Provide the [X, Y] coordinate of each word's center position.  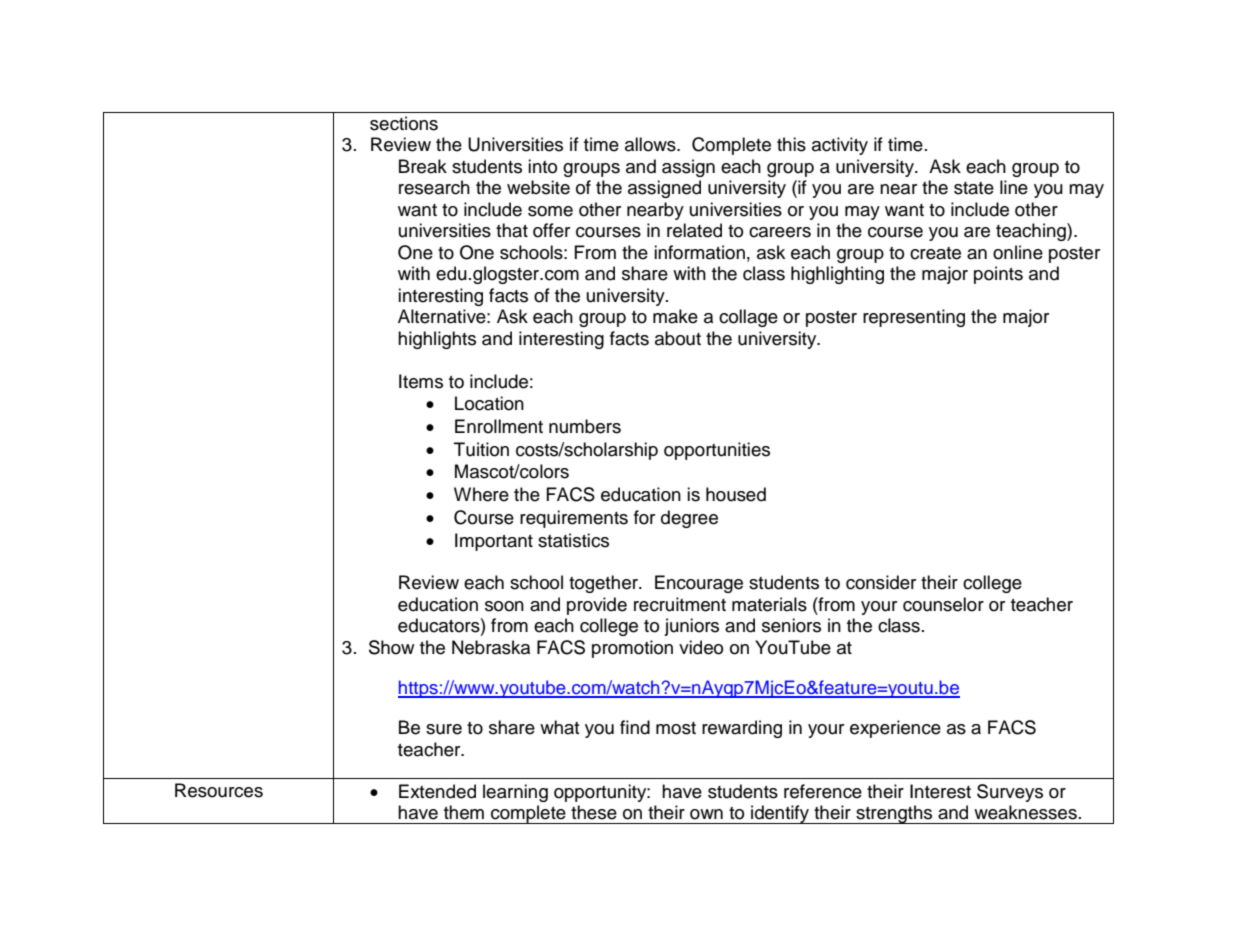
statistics [573, 540]
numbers [585, 426]
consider [881, 582]
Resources [219, 790]
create [935, 253]
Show [391, 647]
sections [404, 123]
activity [840, 146]
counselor [943, 604]
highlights [437, 340]
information [699, 252]
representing [914, 318]
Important [494, 542]
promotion [632, 649]
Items [421, 381]
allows [651, 144]
